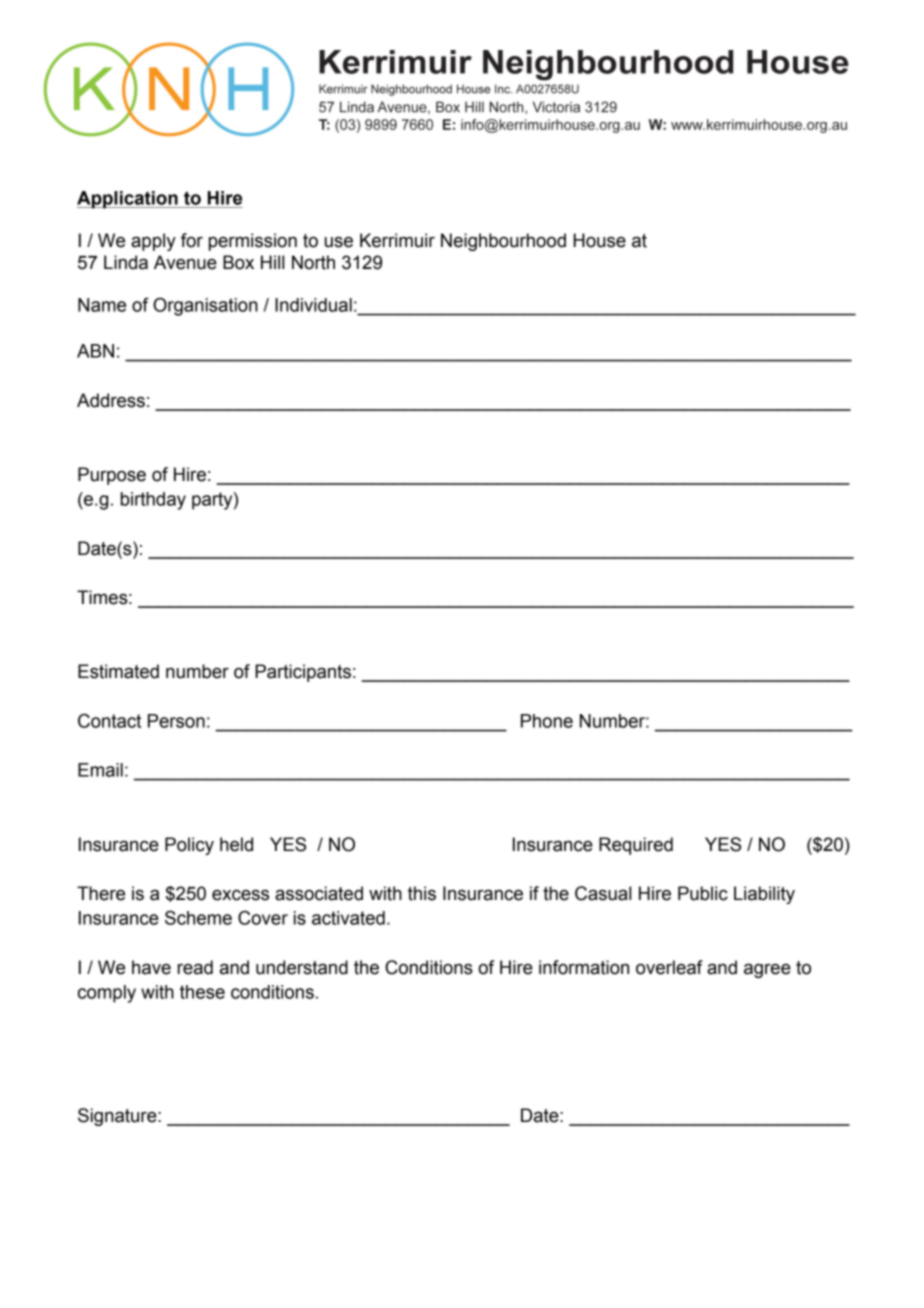  I want to click on agree, so click(767, 970).
